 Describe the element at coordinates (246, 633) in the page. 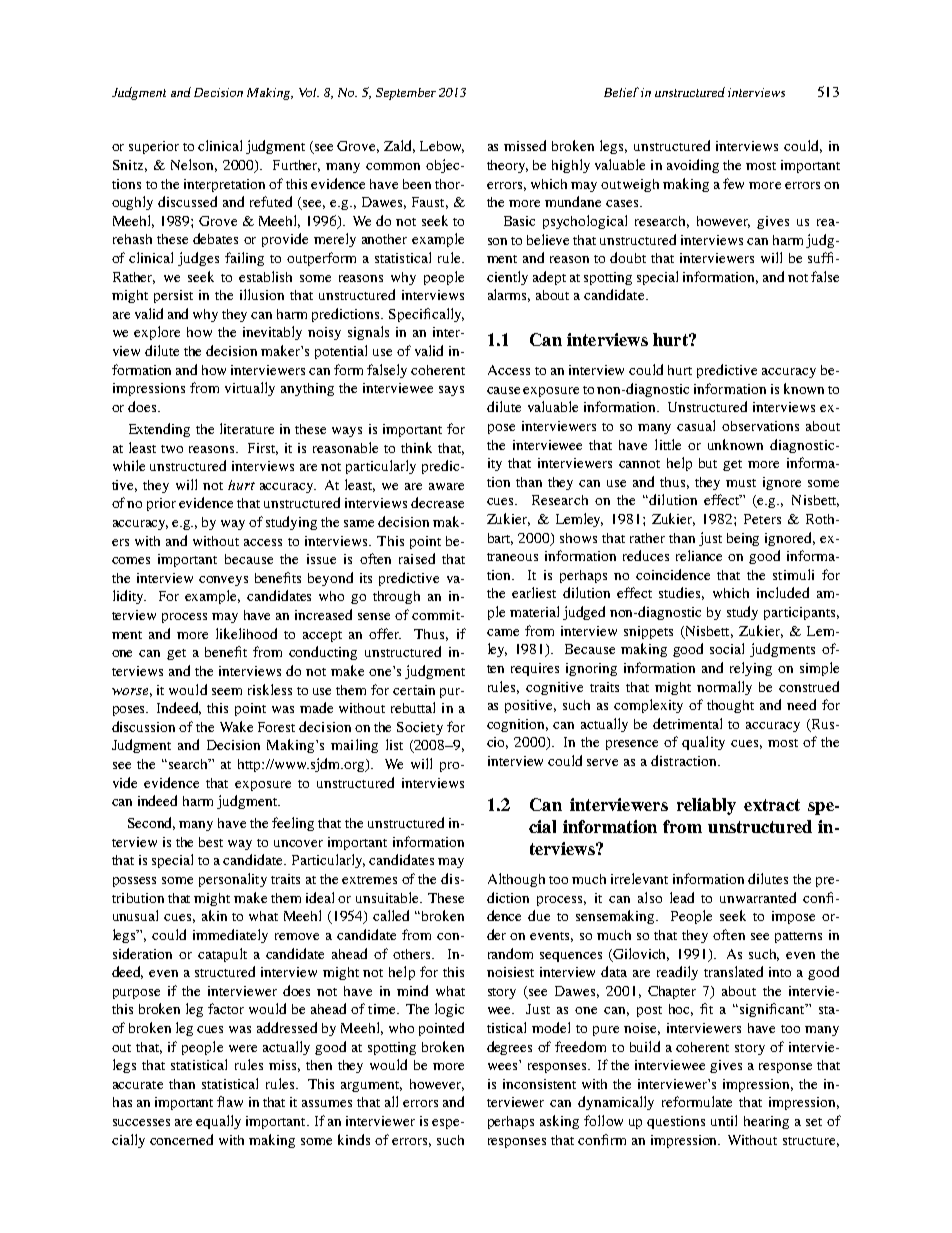

I see `likelihood` at that location.
